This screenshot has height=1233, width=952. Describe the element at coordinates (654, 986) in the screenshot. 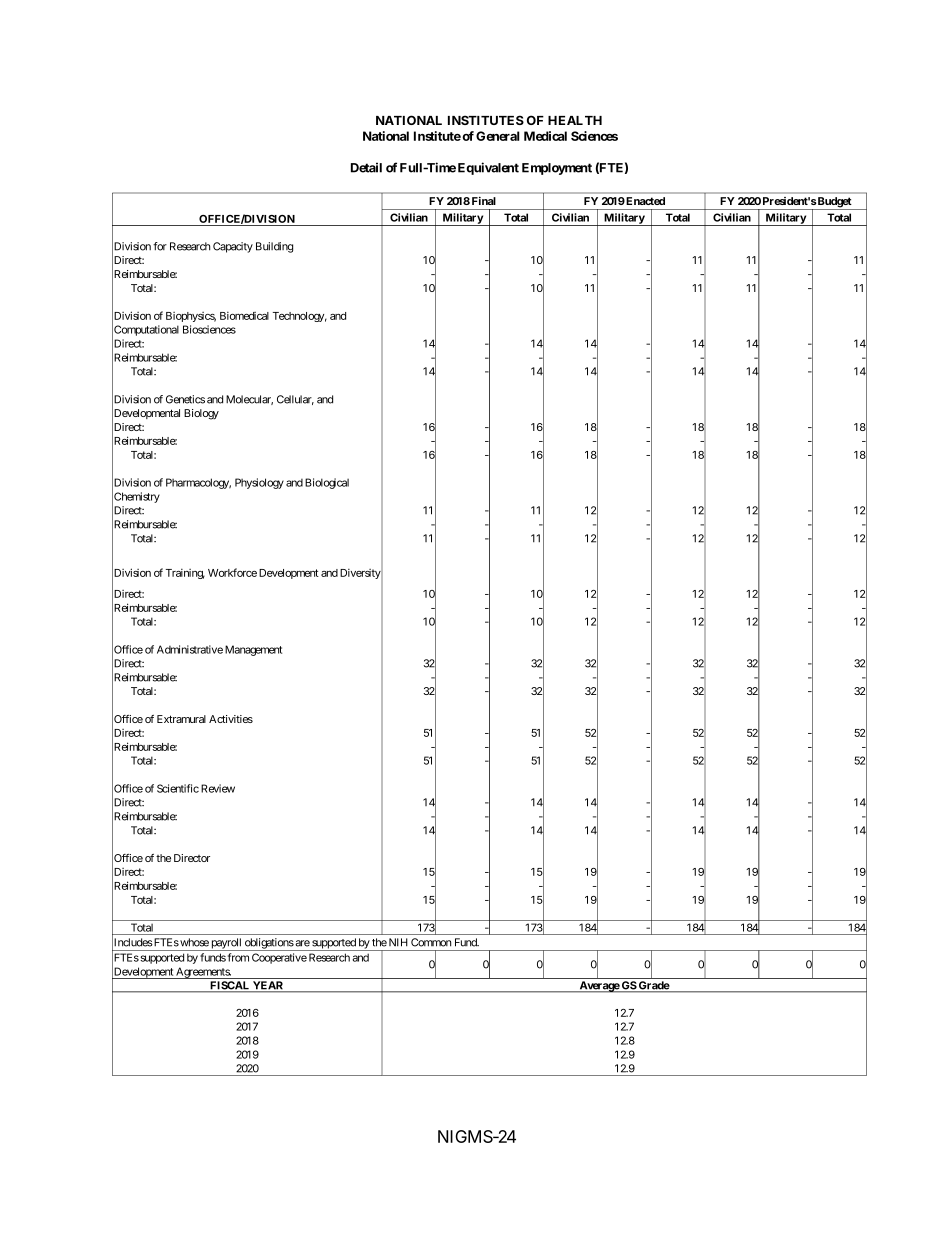

I see `Grade` at that location.
